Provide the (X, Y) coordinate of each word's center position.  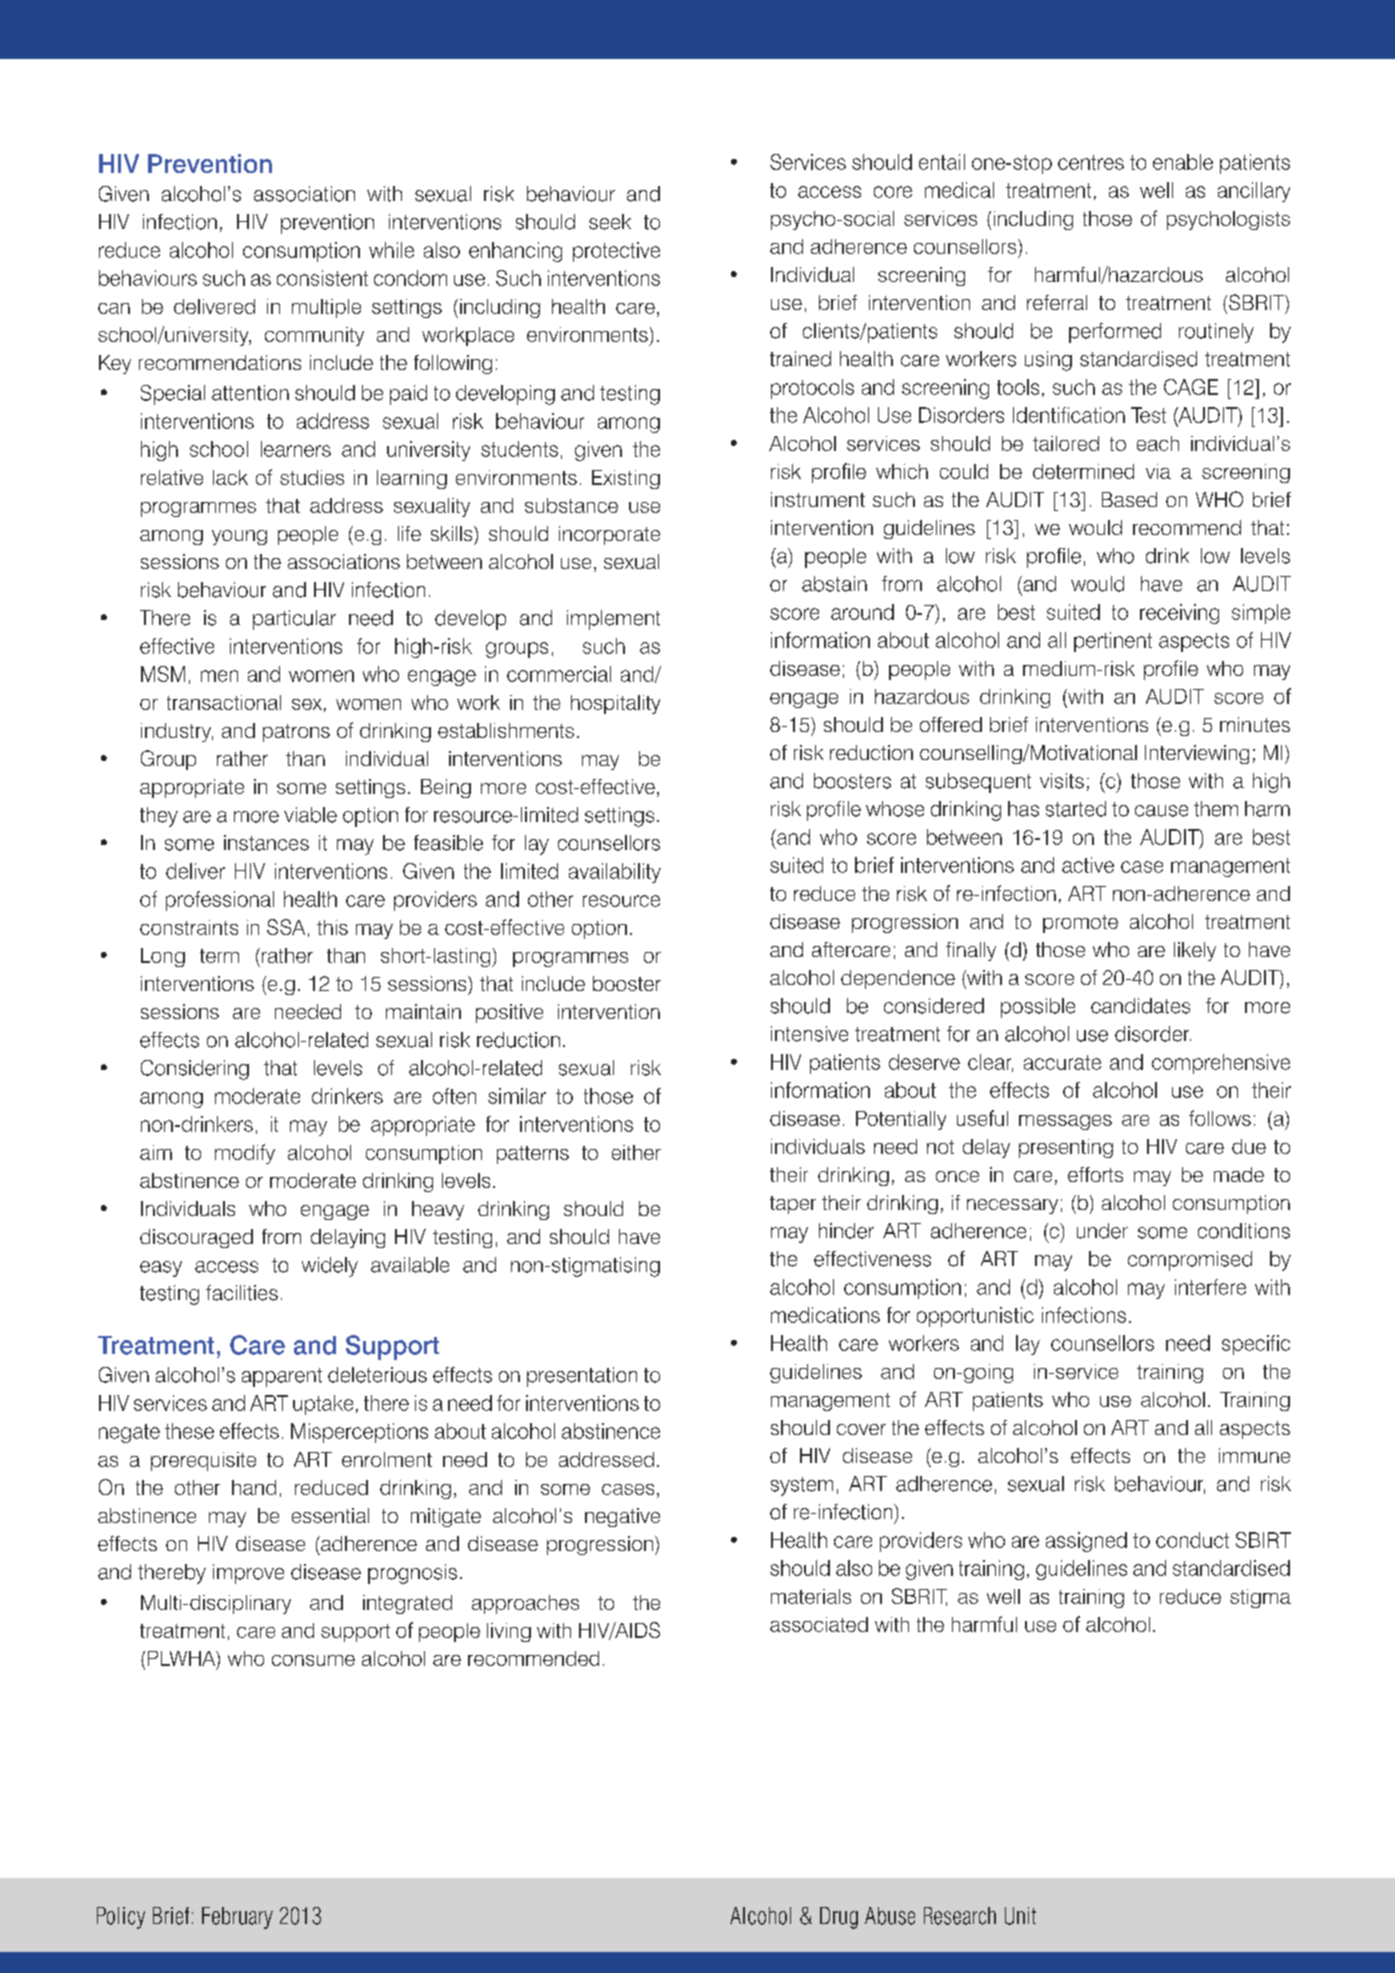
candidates (1140, 1006)
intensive (809, 1034)
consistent (322, 278)
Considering (195, 1070)
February (237, 1918)
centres (1091, 162)
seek (610, 222)
